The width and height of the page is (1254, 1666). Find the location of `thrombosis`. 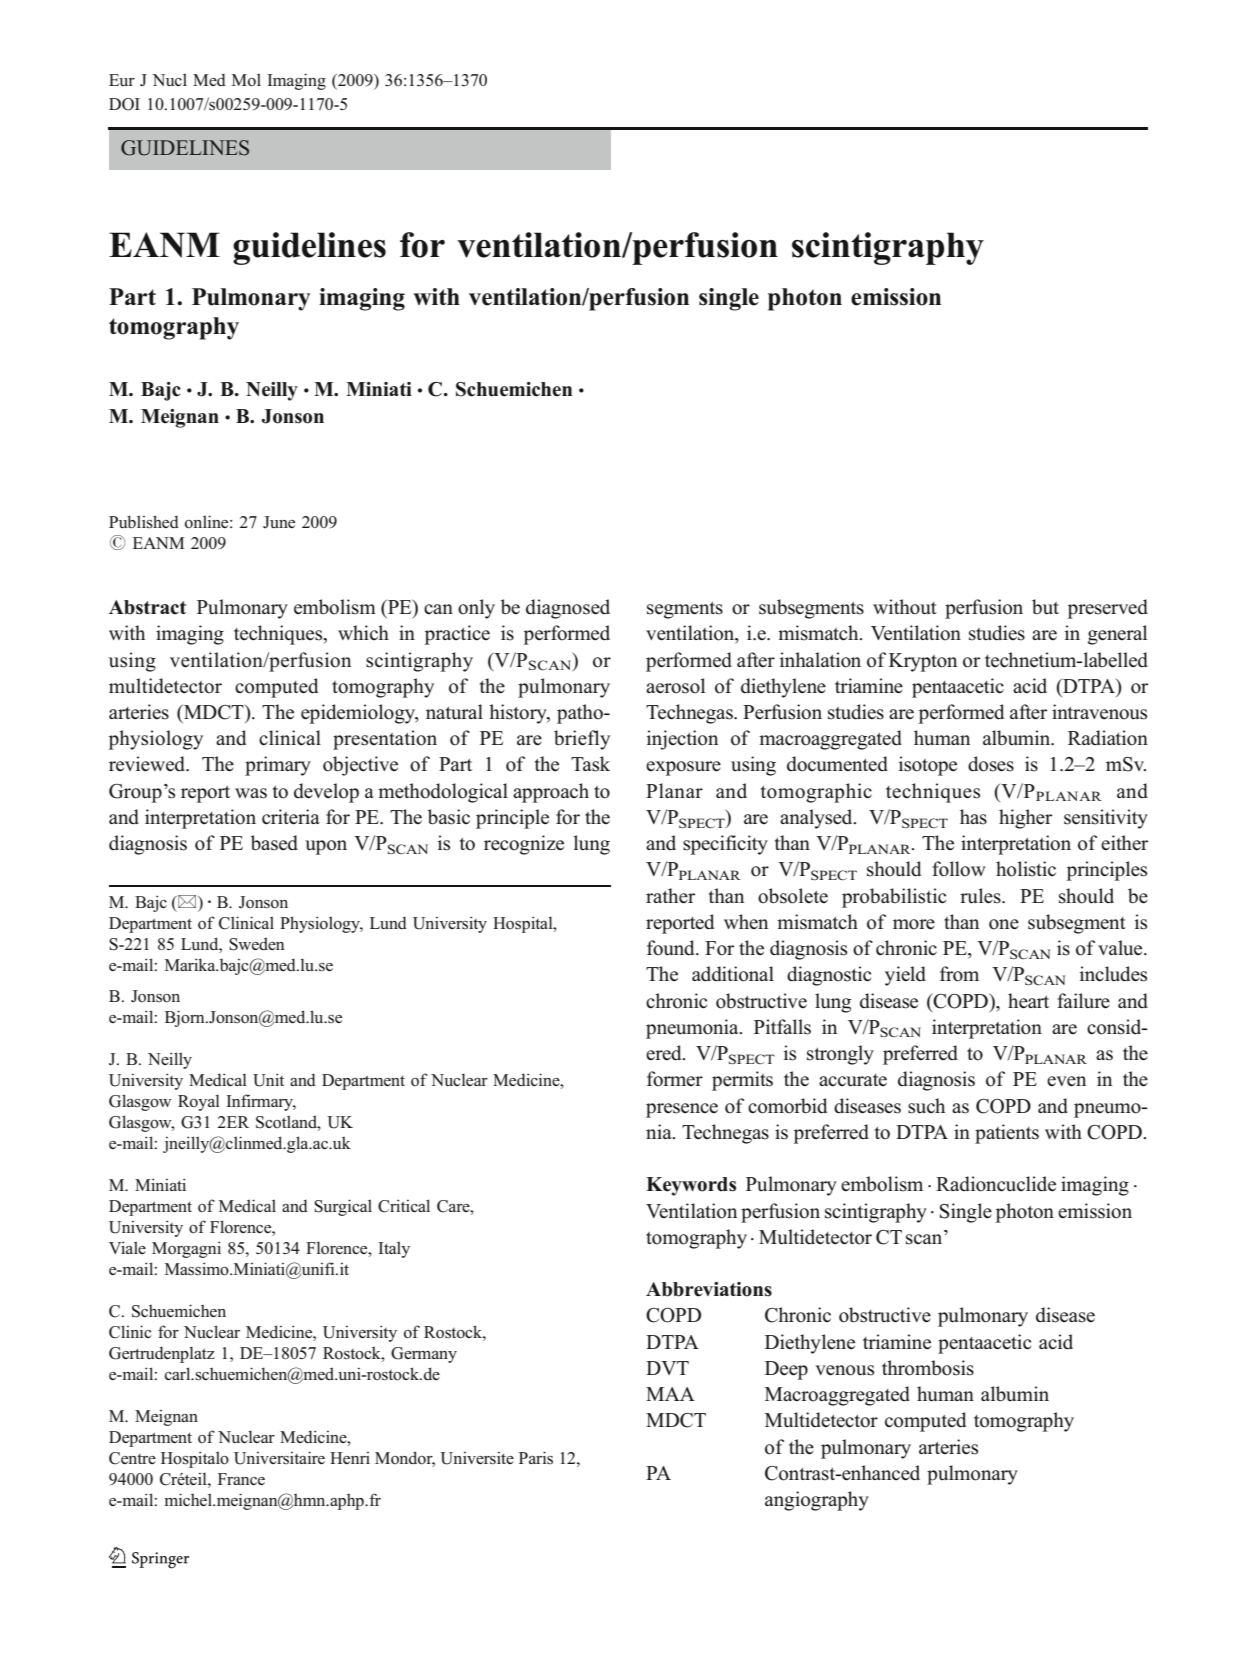

thrombosis is located at coordinates (928, 1368).
